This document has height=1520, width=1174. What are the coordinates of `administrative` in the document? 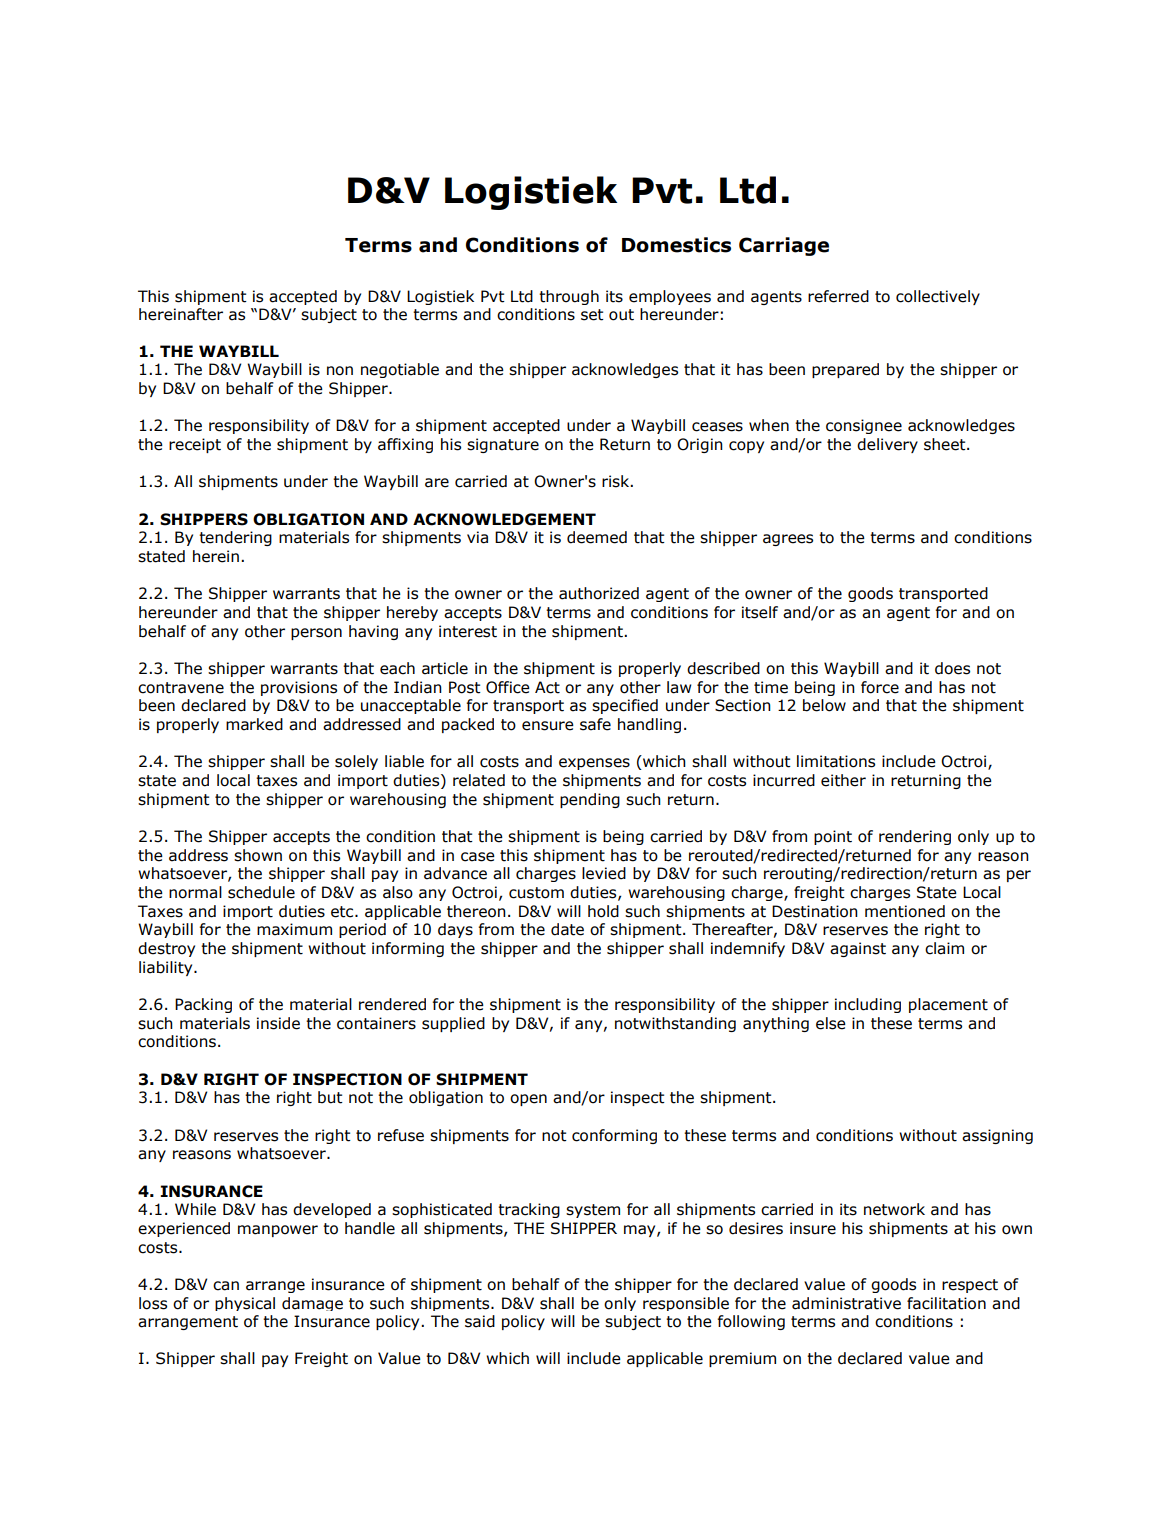 It's located at (846, 1303).
